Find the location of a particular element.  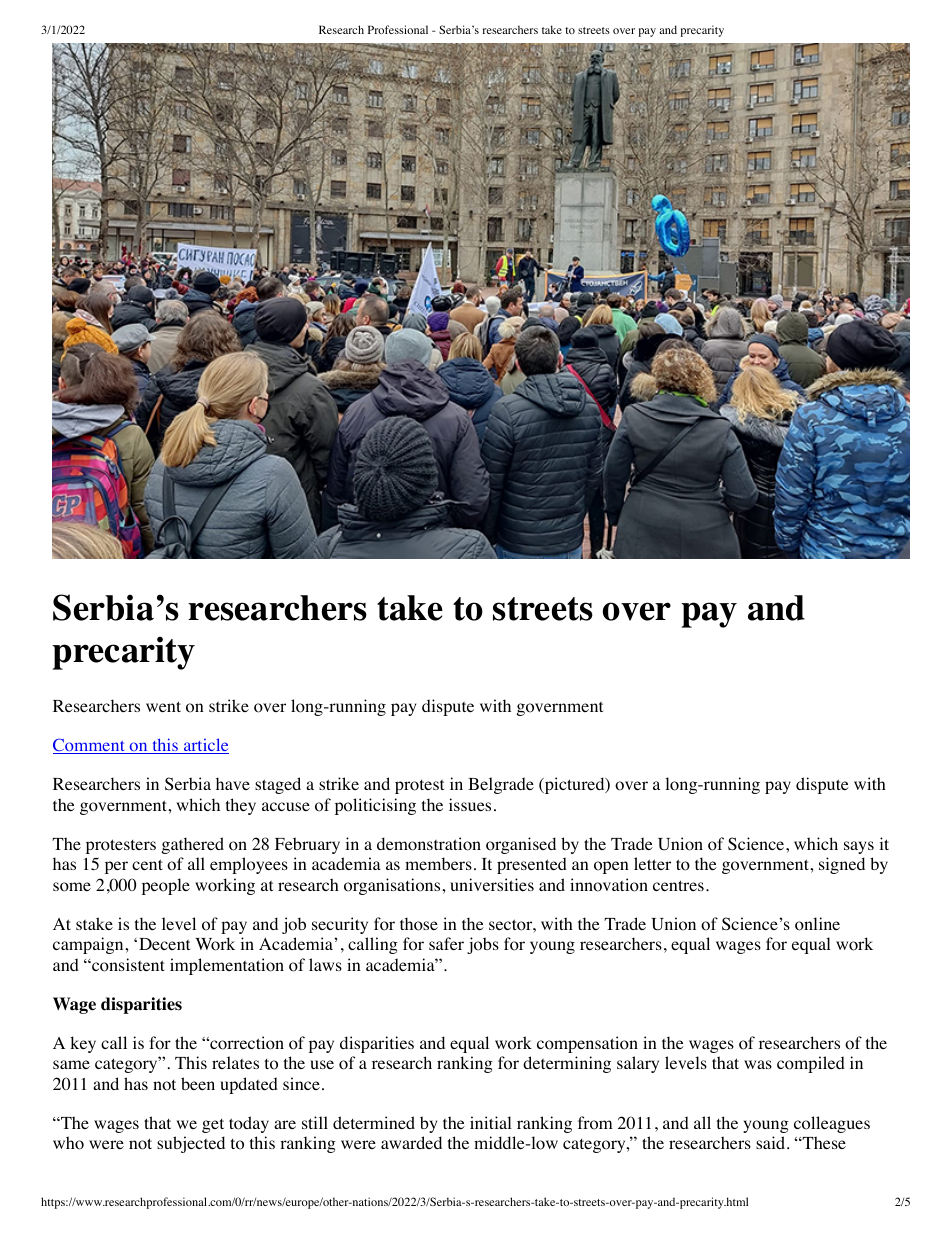

went is located at coordinates (163, 706).
